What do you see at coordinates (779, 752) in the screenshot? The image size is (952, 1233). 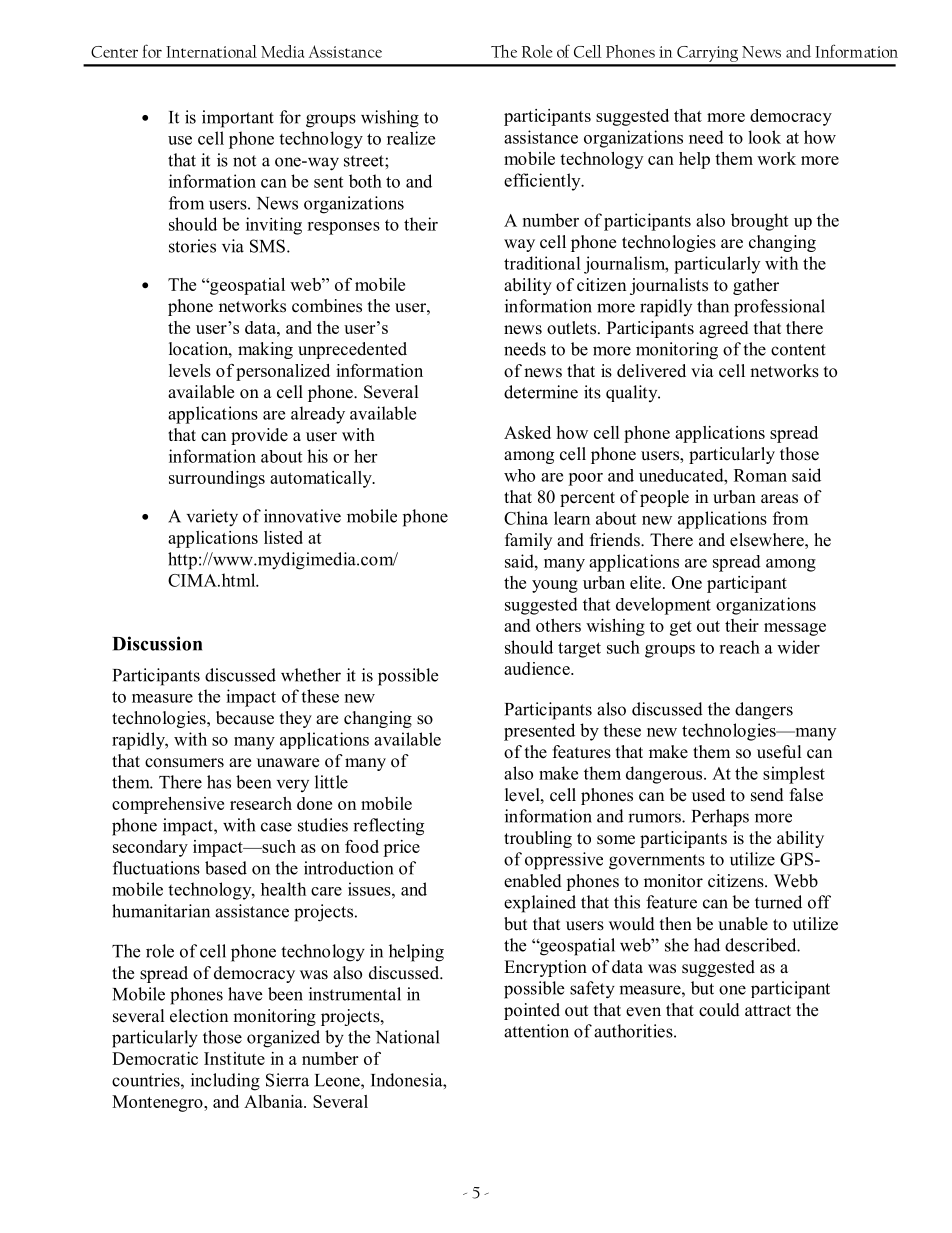 I see `useful` at bounding box center [779, 752].
